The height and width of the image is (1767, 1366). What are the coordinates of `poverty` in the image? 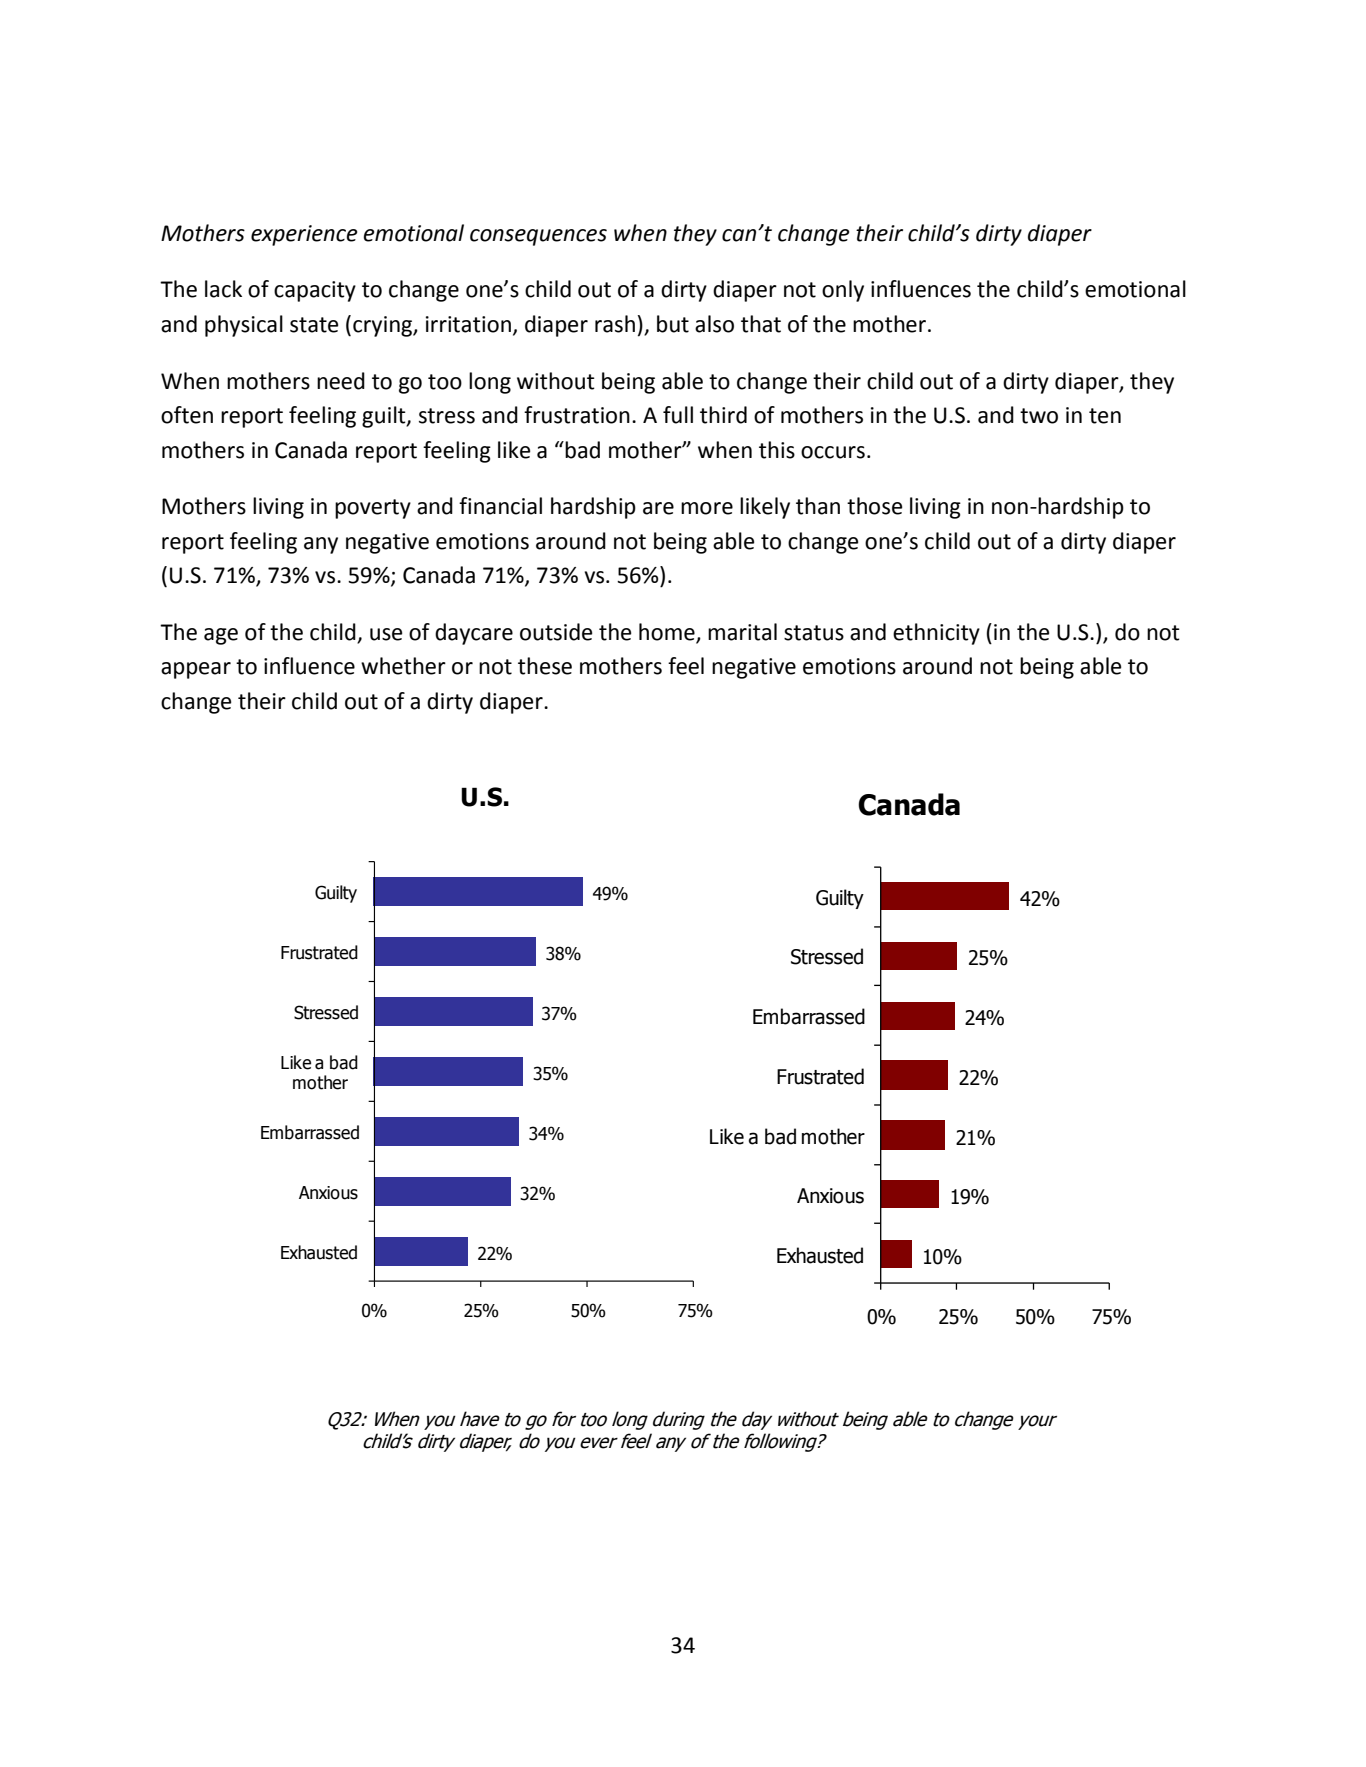 It's located at (373, 509).
